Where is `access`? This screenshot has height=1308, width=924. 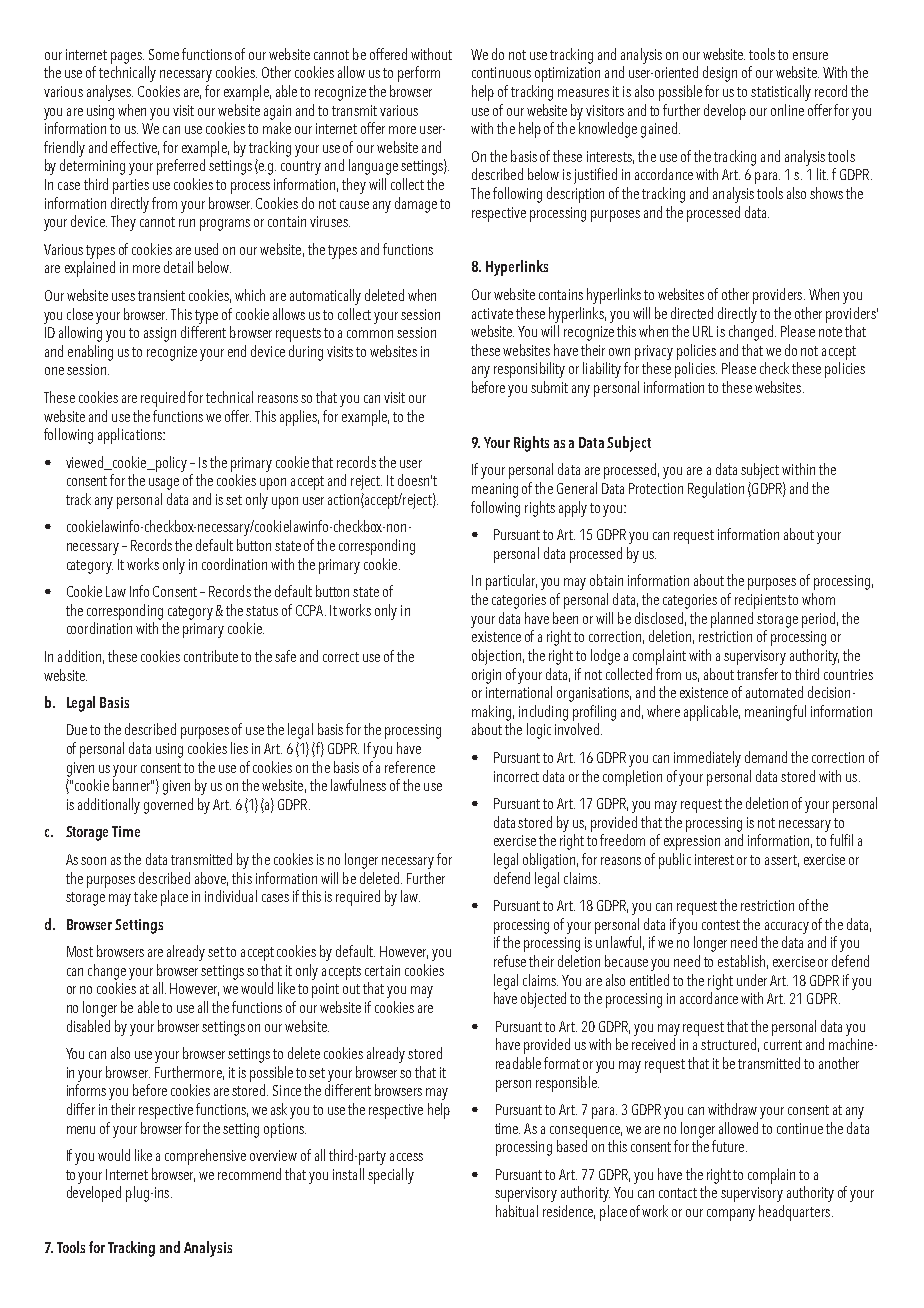 access is located at coordinates (406, 1157).
